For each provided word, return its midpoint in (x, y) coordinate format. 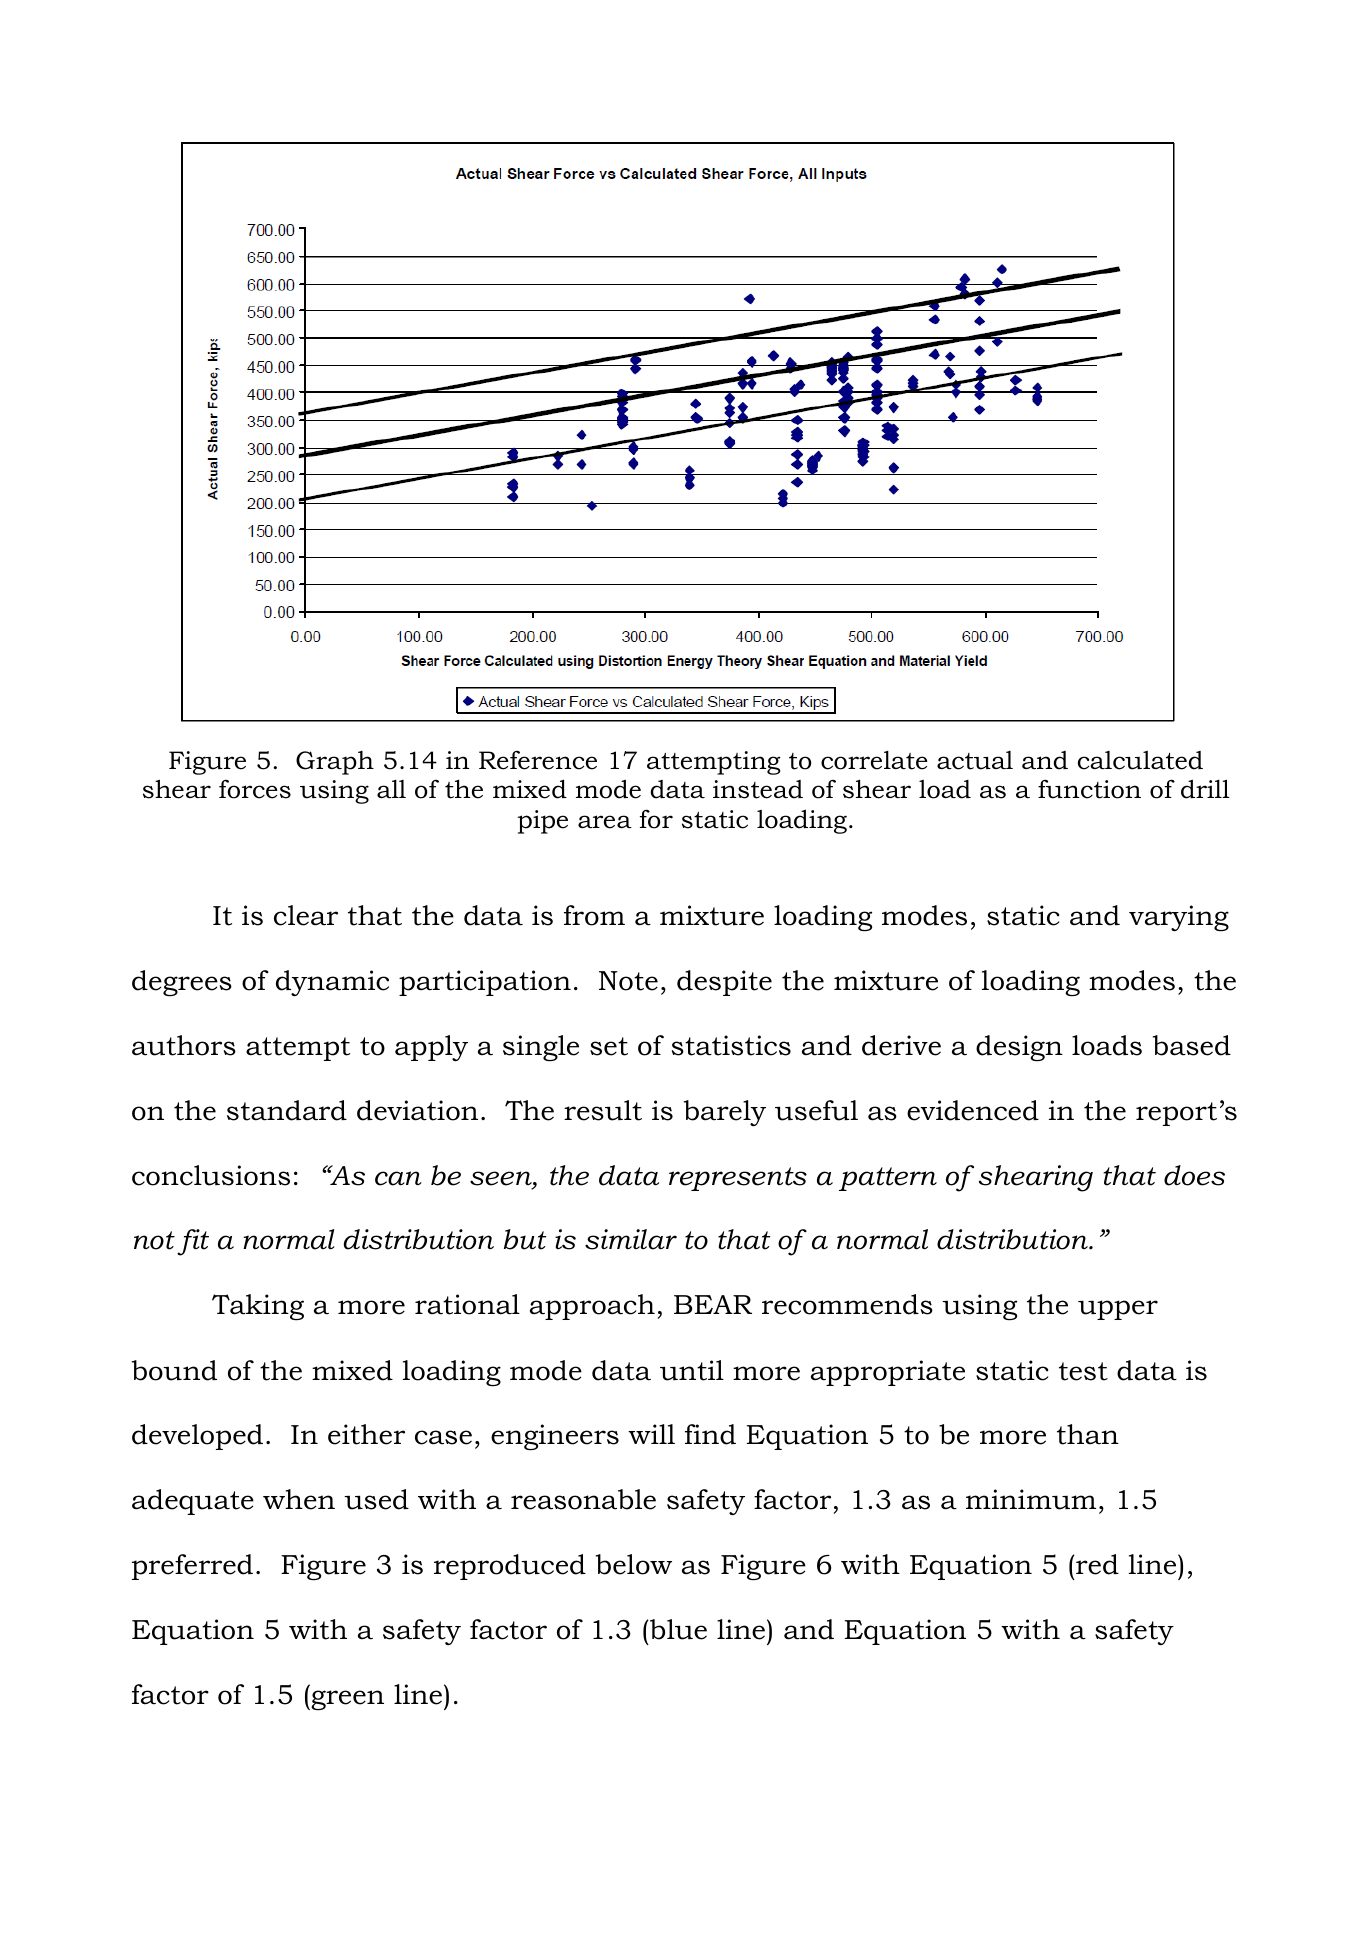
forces (255, 789)
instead (758, 789)
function (1089, 789)
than (1088, 1434)
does (1194, 1175)
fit (193, 1242)
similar (631, 1239)
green (346, 1700)
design (1019, 1048)
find (710, 1434)
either (366, 1434)
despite (724, 983)
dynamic (332, 983)
